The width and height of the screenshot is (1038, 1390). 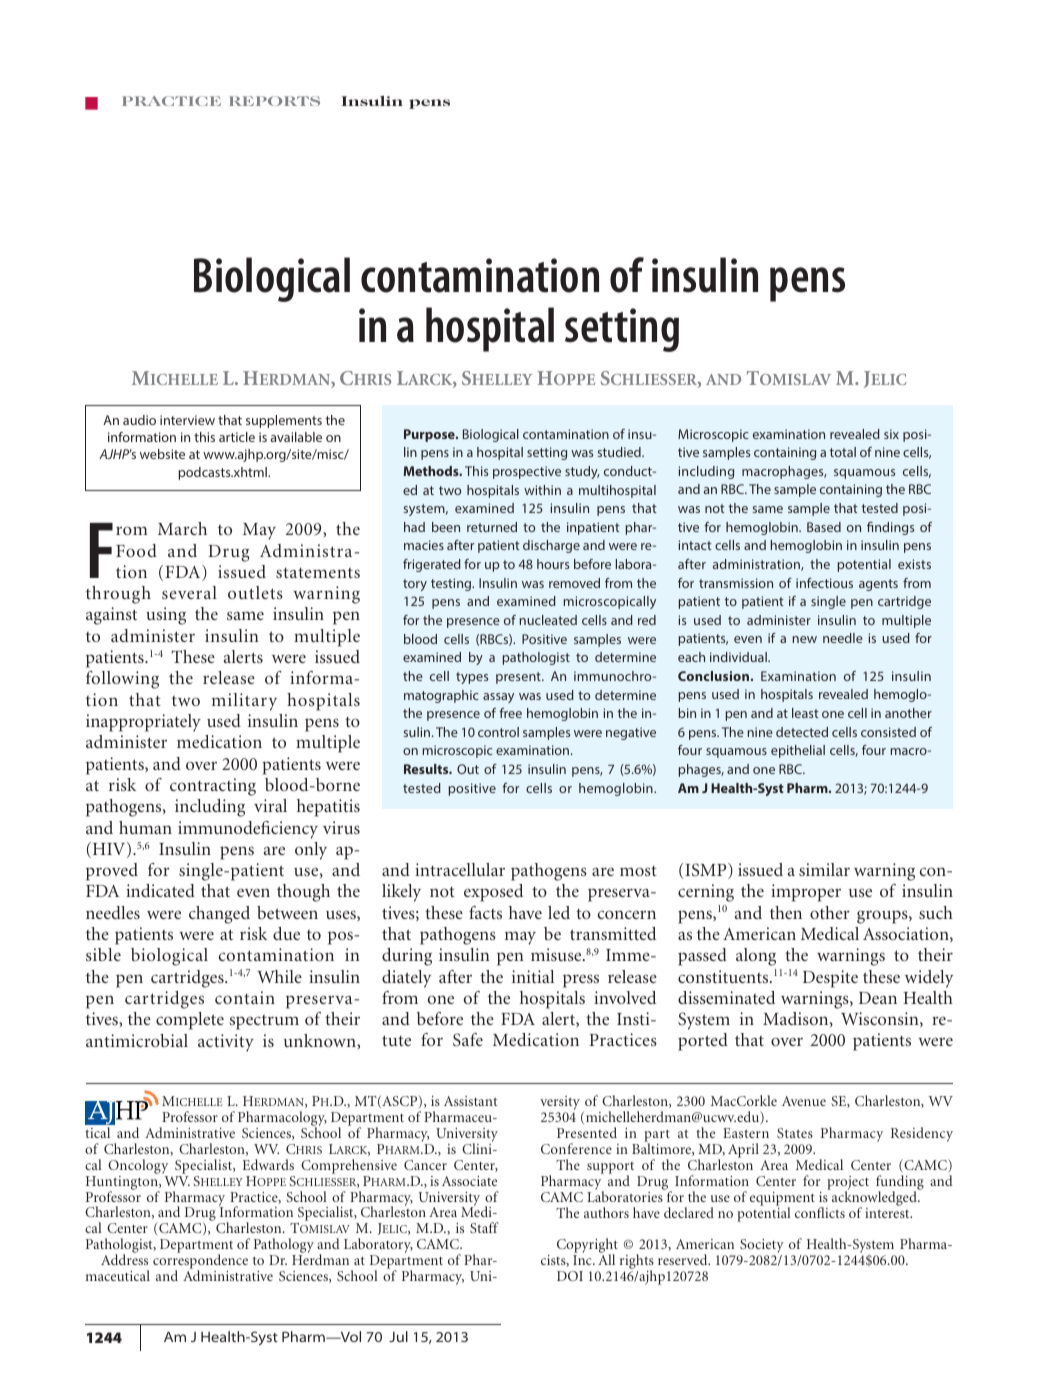 I want to click on DOI, so click(x=570, y=1276).
